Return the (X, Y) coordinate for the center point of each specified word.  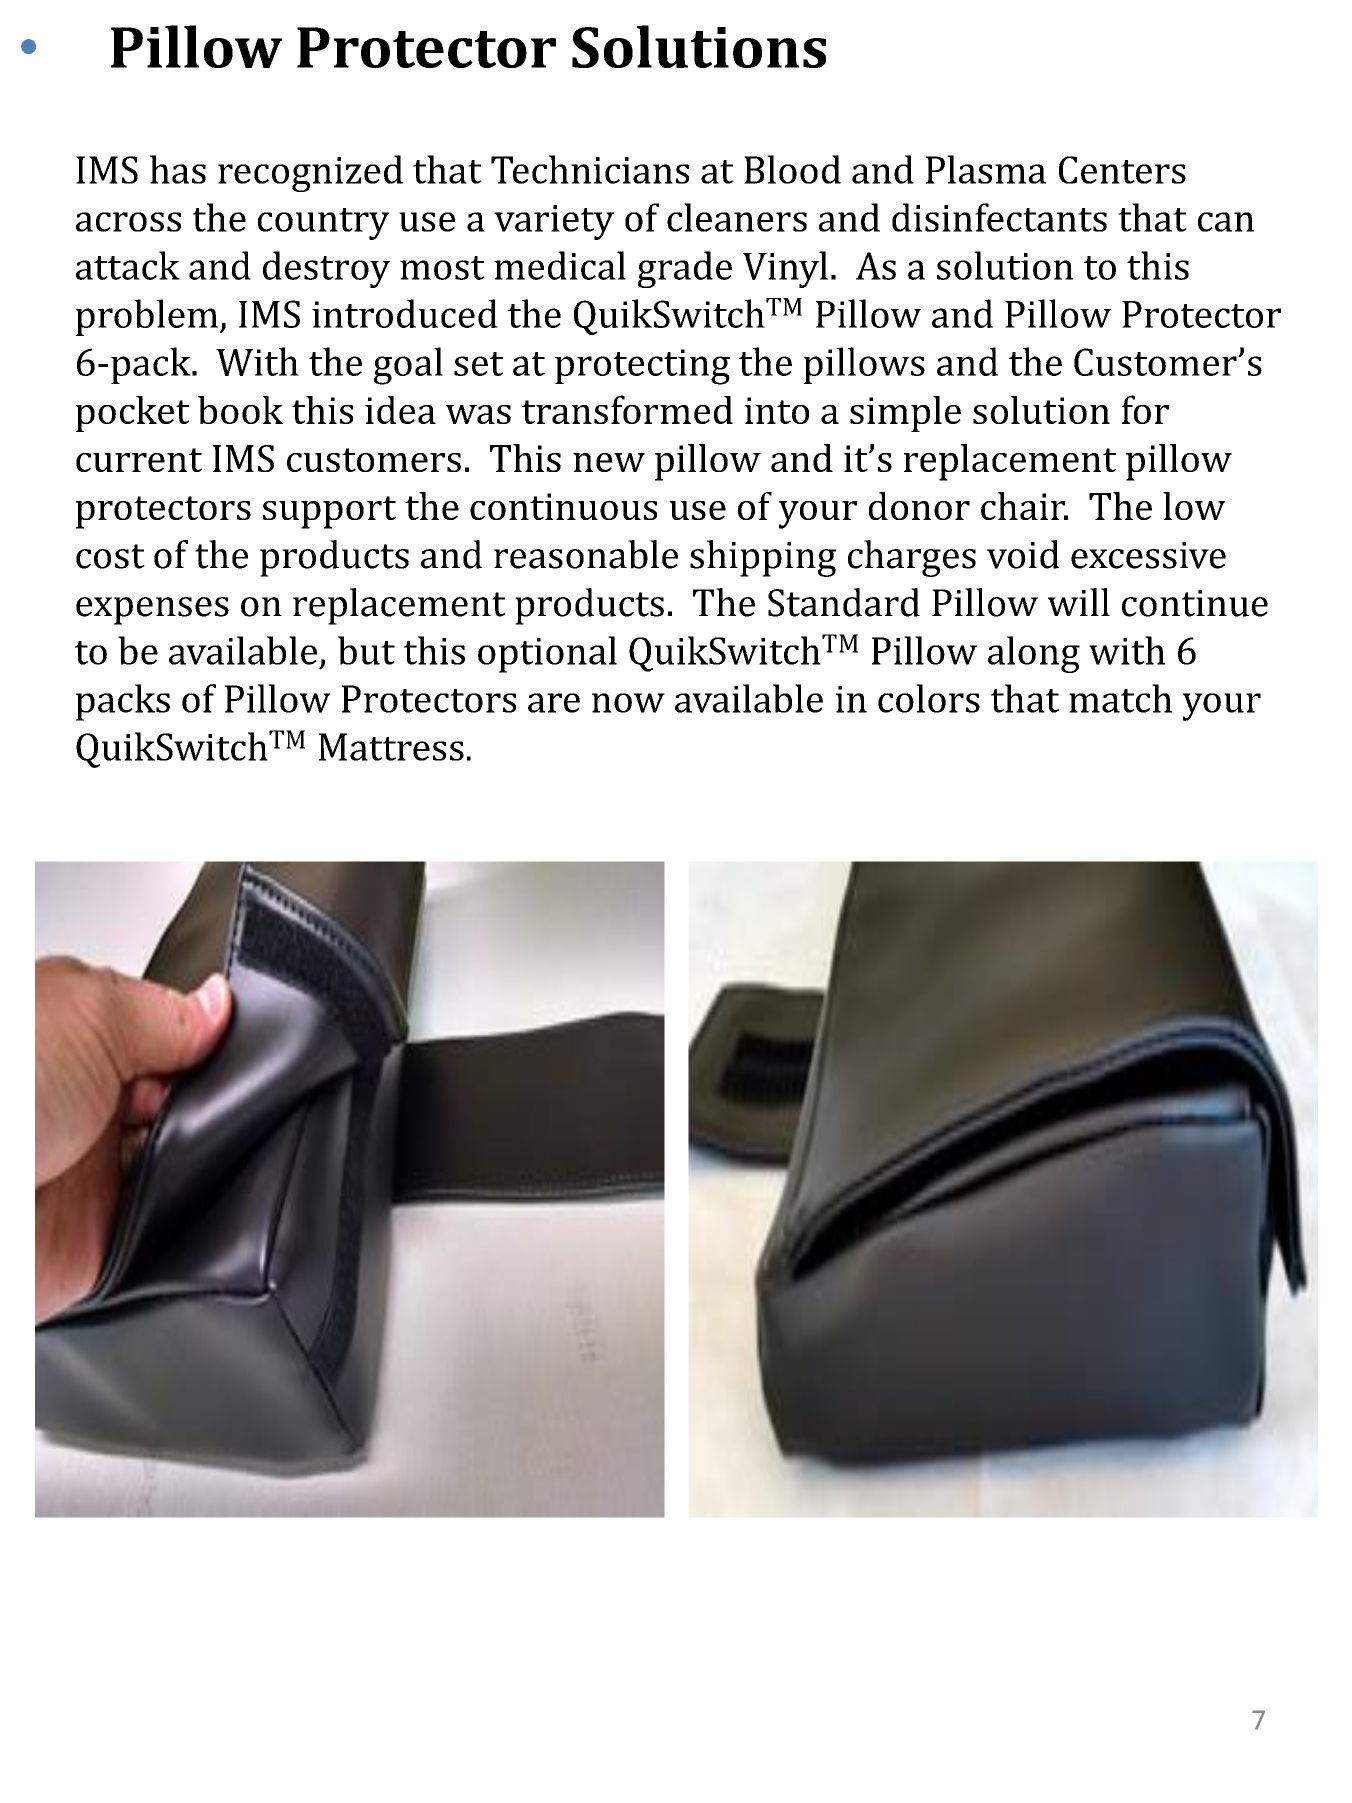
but (366, 650)
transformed (627, 409)
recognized (310, 173)
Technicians (590, 169)
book (240, 410)
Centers (1122, 170)
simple (905, 414)
